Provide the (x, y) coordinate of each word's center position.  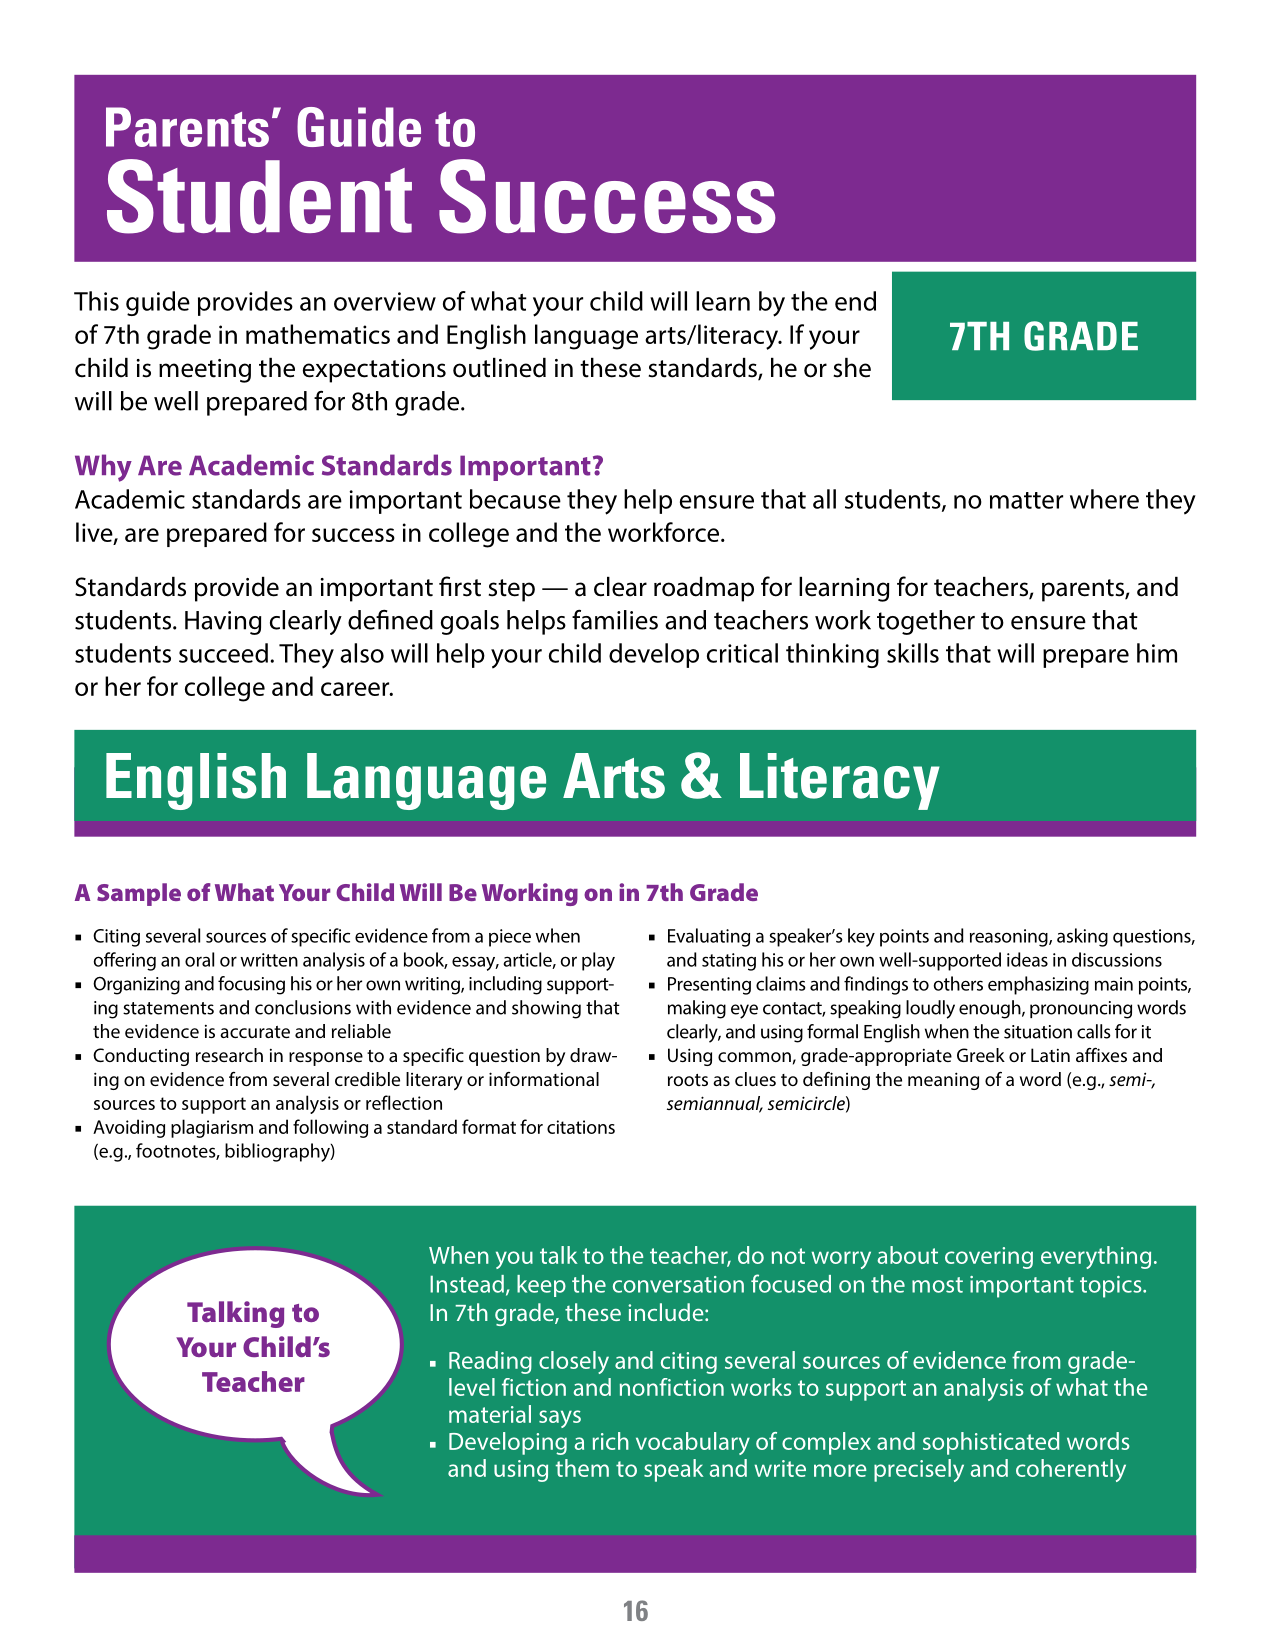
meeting (205, 371)
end (855, 301)
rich (611, 1441)
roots (688, 1080)
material (490, 1414)
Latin (1050, 1055)
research (229, 1055)
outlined (499, 368)
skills (913, 653)
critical (742, 653)
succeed (223, 653)
